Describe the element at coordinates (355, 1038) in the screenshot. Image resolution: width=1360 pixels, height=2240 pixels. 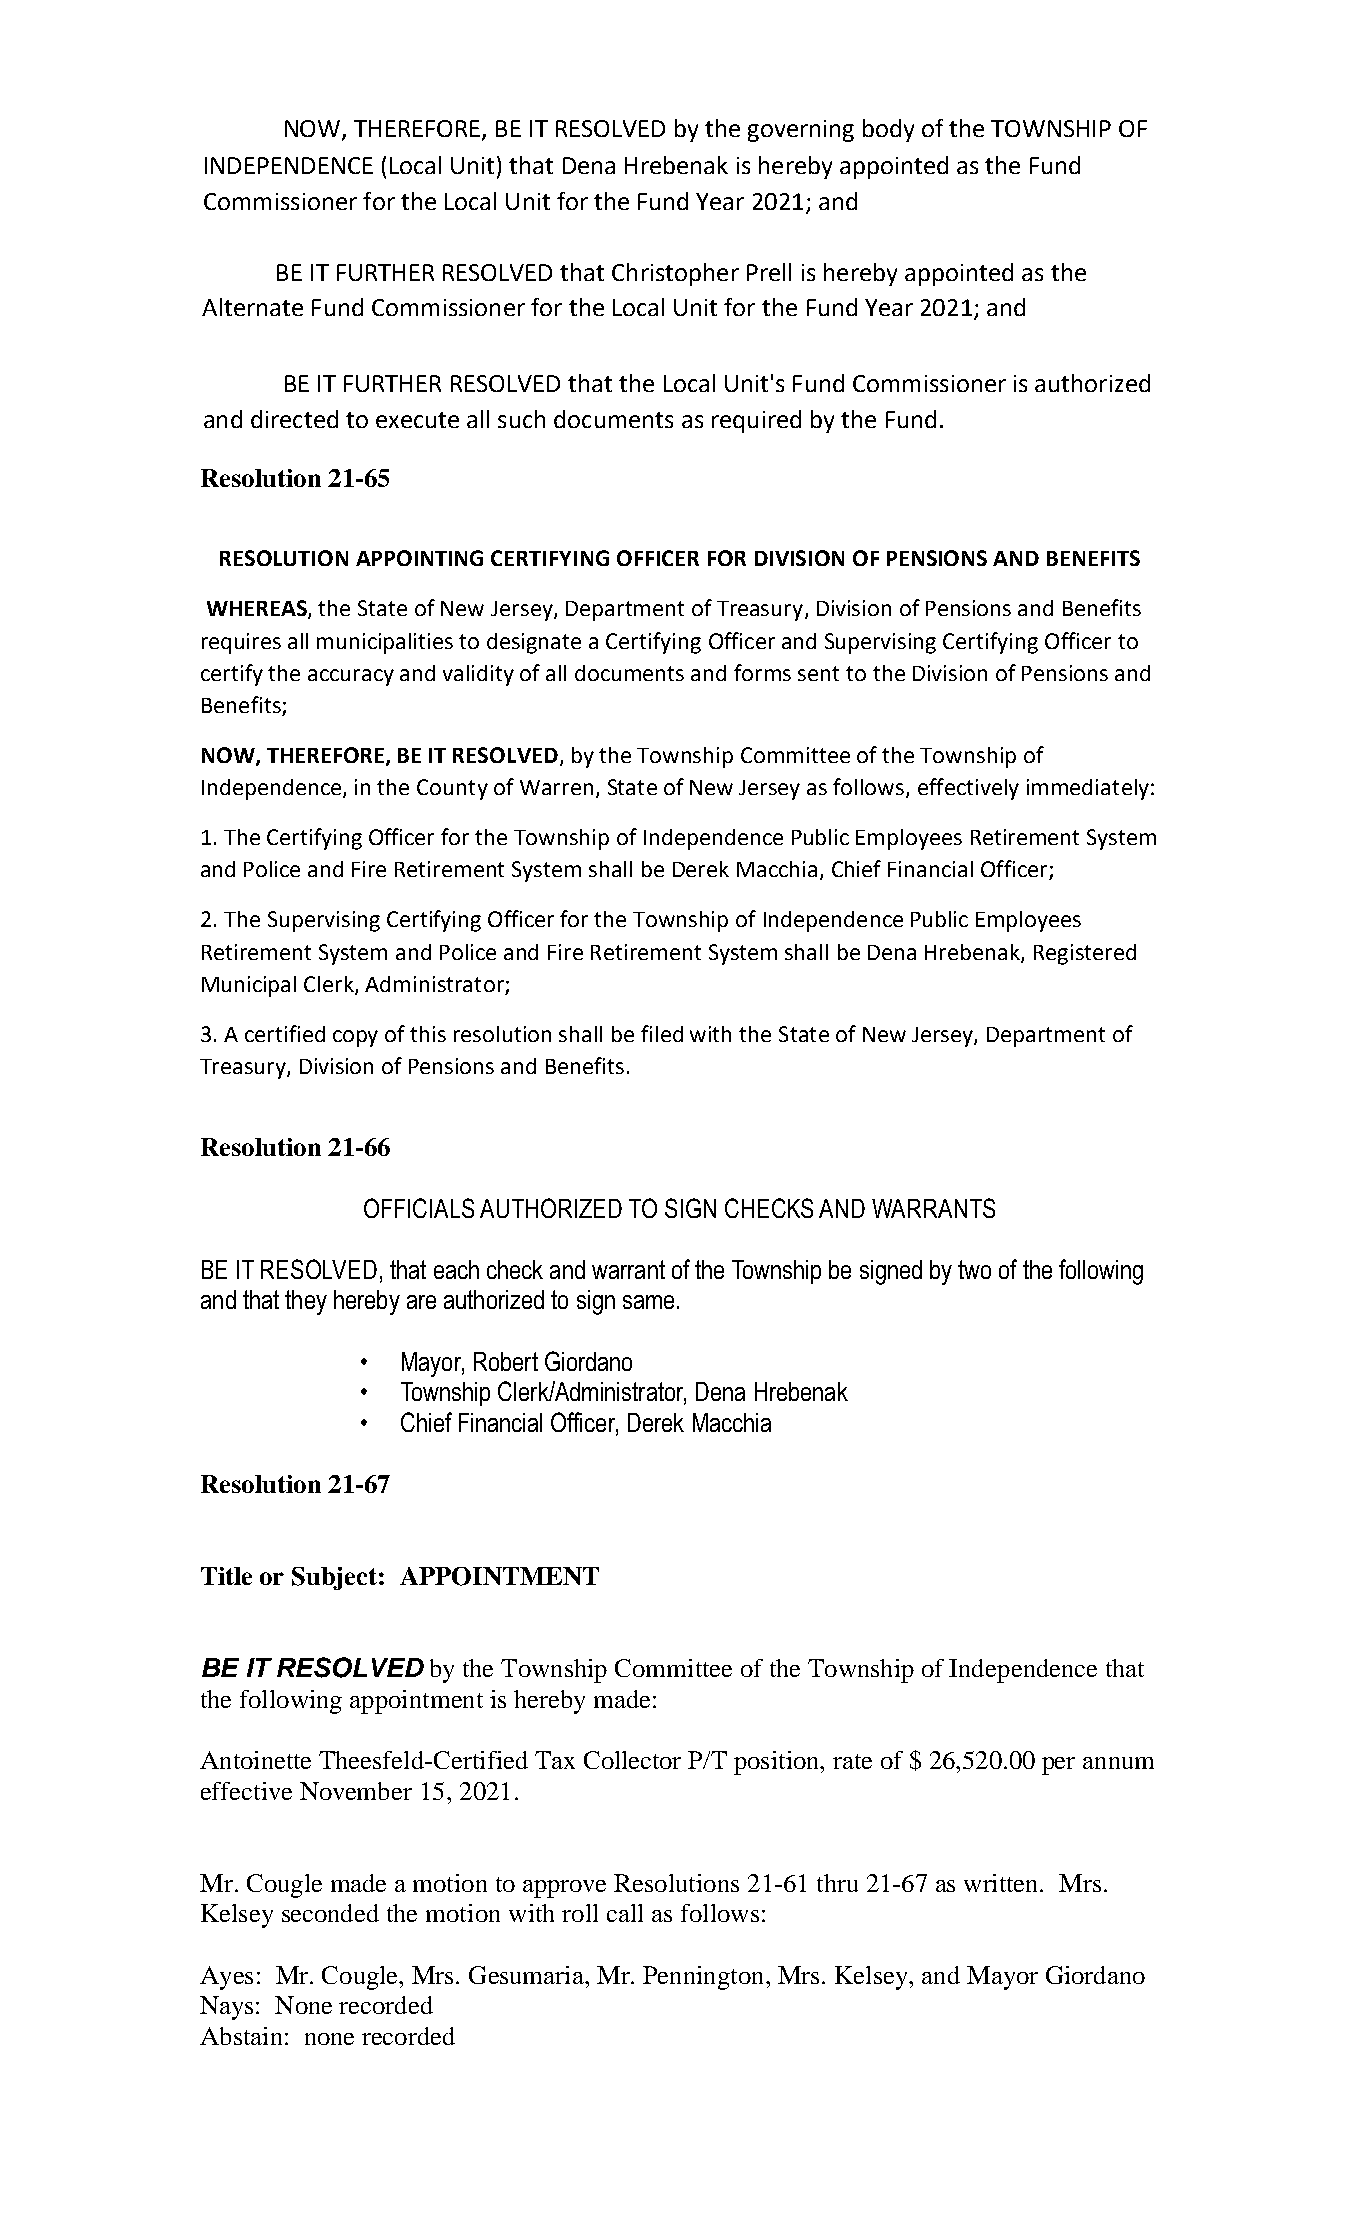
I see `copy` at that location.
